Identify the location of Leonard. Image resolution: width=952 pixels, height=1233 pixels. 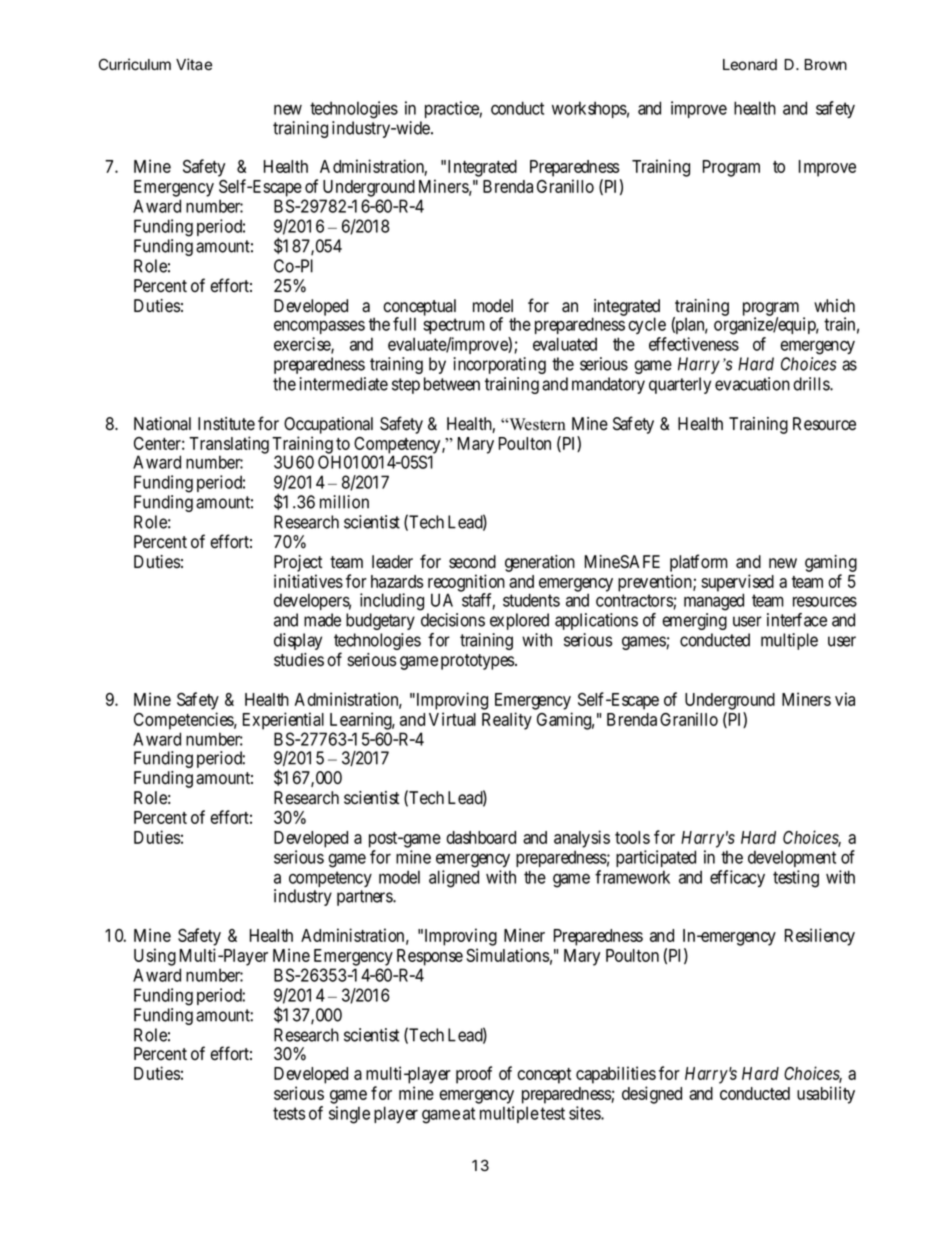
(750, 65).
